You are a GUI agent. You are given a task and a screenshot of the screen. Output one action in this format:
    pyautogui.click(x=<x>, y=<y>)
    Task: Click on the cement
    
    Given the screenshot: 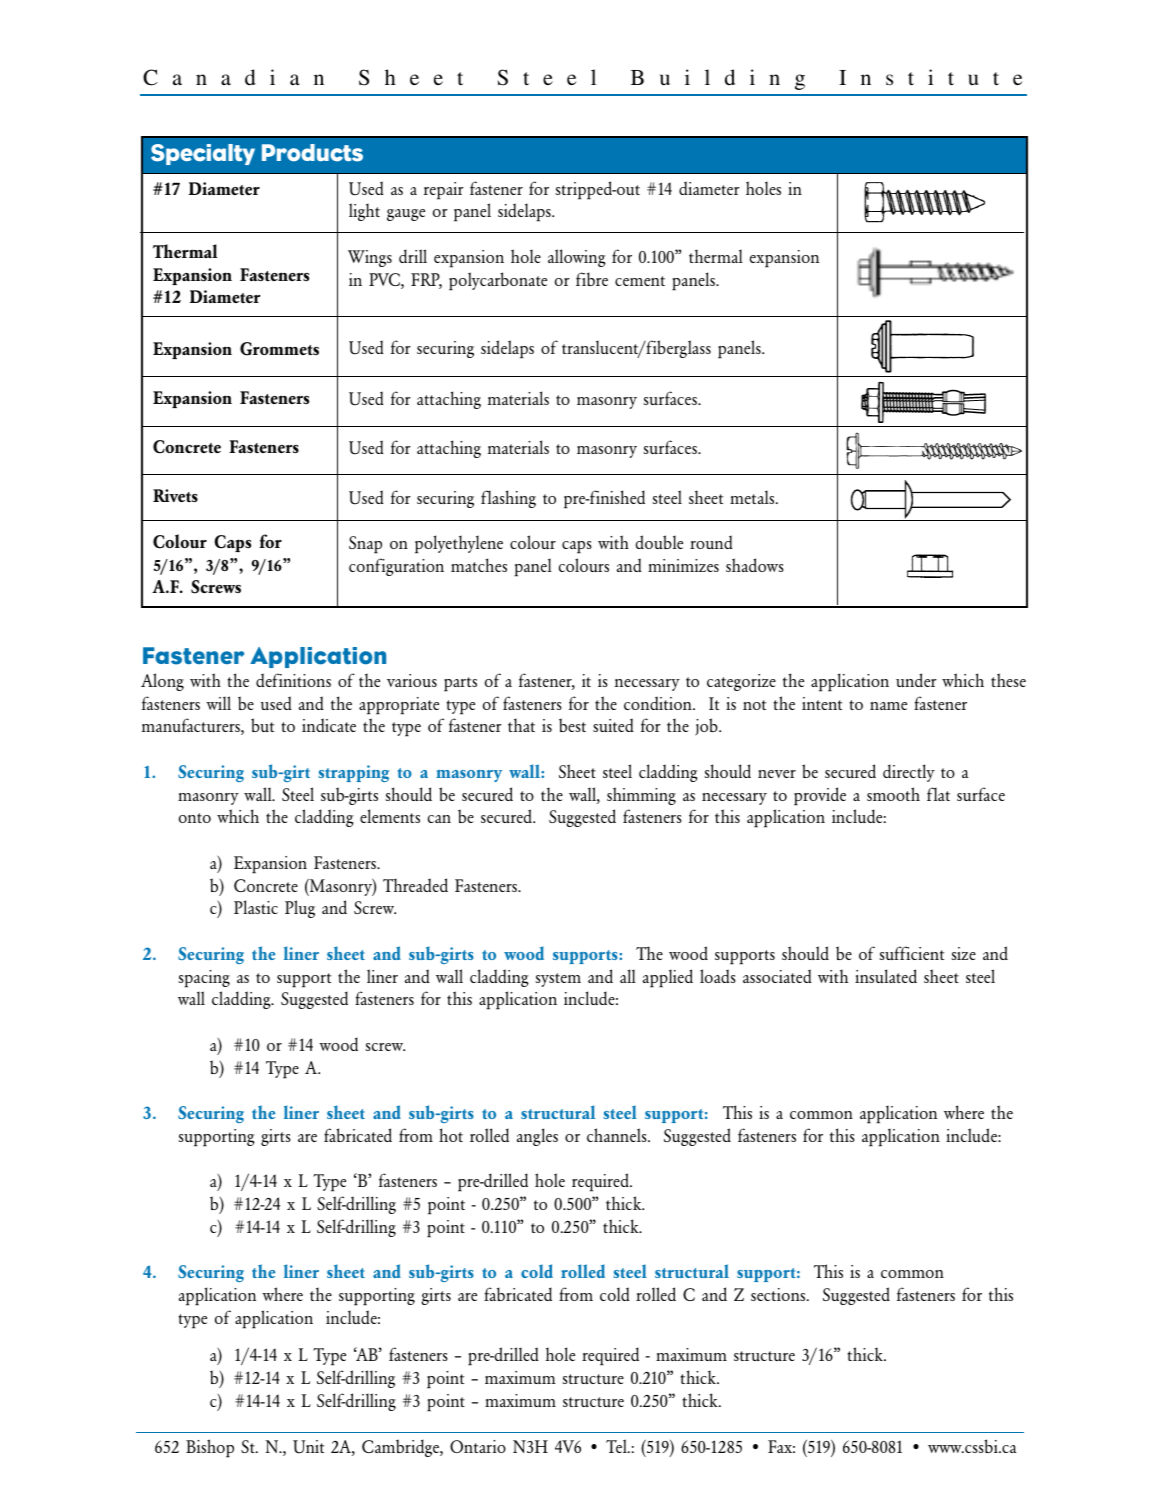 What is the action you would take?
    pyautogui.click(x=640, y=281)
